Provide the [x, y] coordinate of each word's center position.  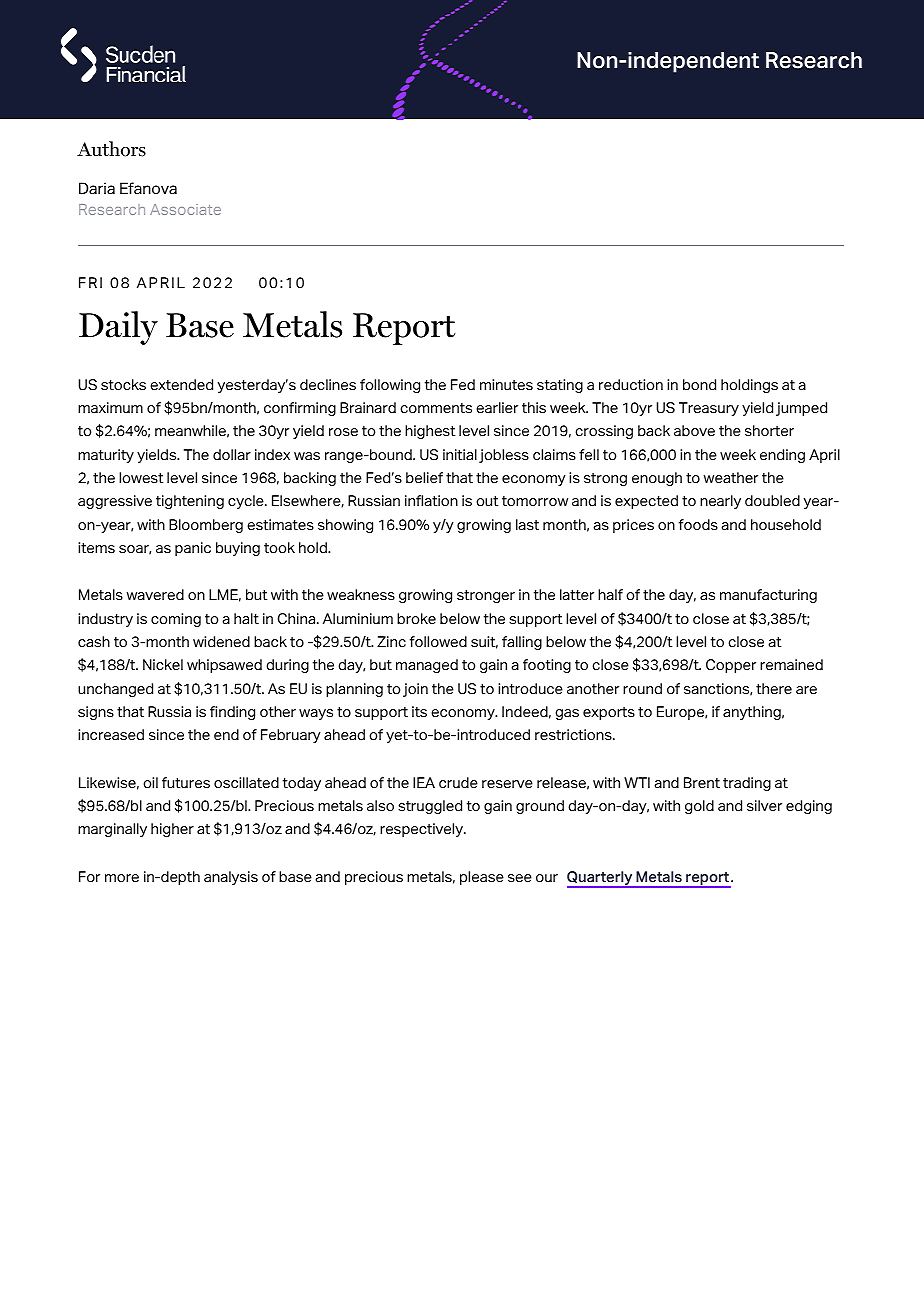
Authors [111, 149]
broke [416, 619]
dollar [232, 455]
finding [232, 713]
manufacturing [768, 596]
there [774, 689]
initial [460, 454]
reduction [631, 385]
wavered [155, 595]
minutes [506, 385]
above [694, 431]
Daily [118, 328]
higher [172, 830]
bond [699, 385]
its [419, 712]
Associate [185, 209]
